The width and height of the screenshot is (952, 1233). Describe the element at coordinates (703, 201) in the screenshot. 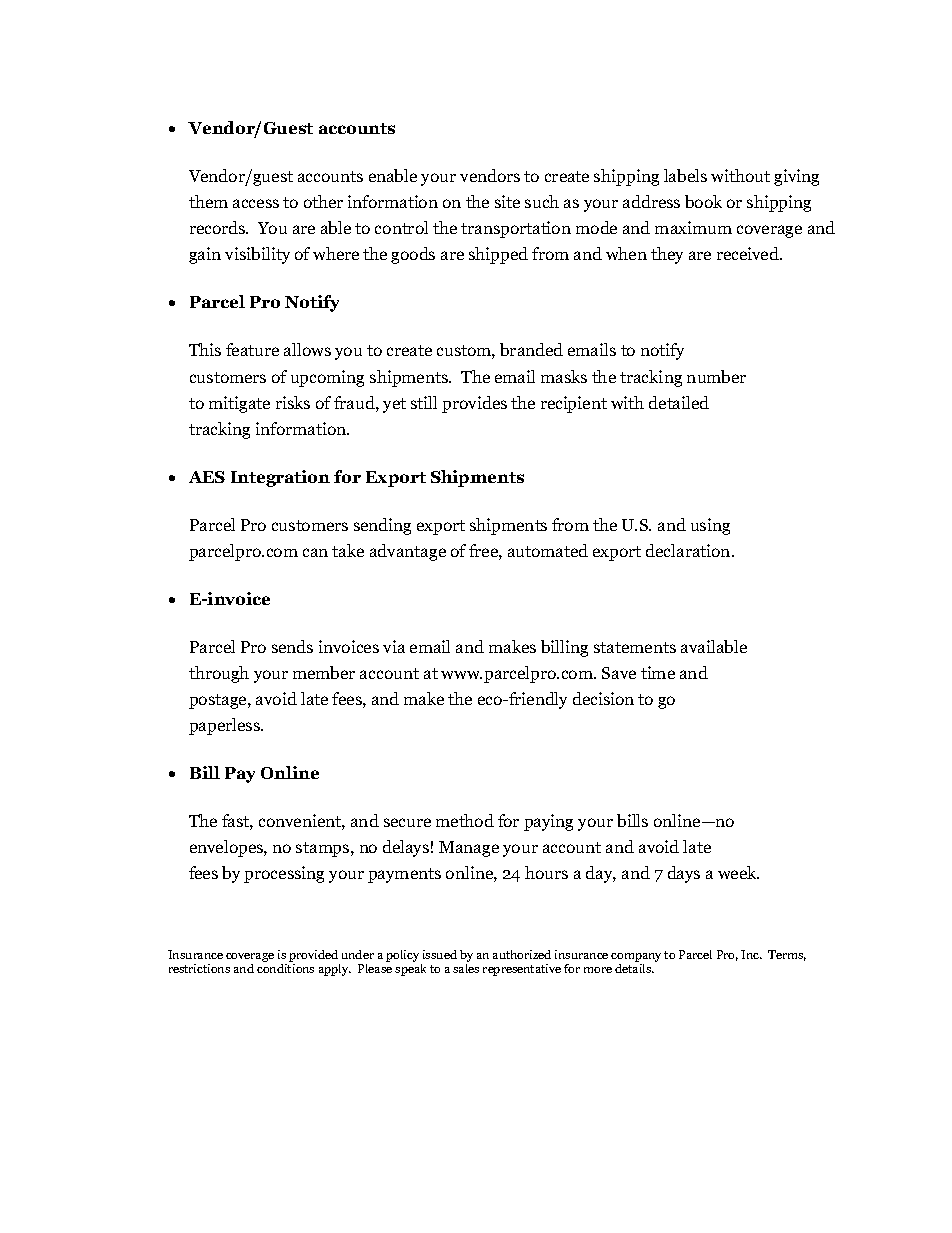

I see `book` at that location.
